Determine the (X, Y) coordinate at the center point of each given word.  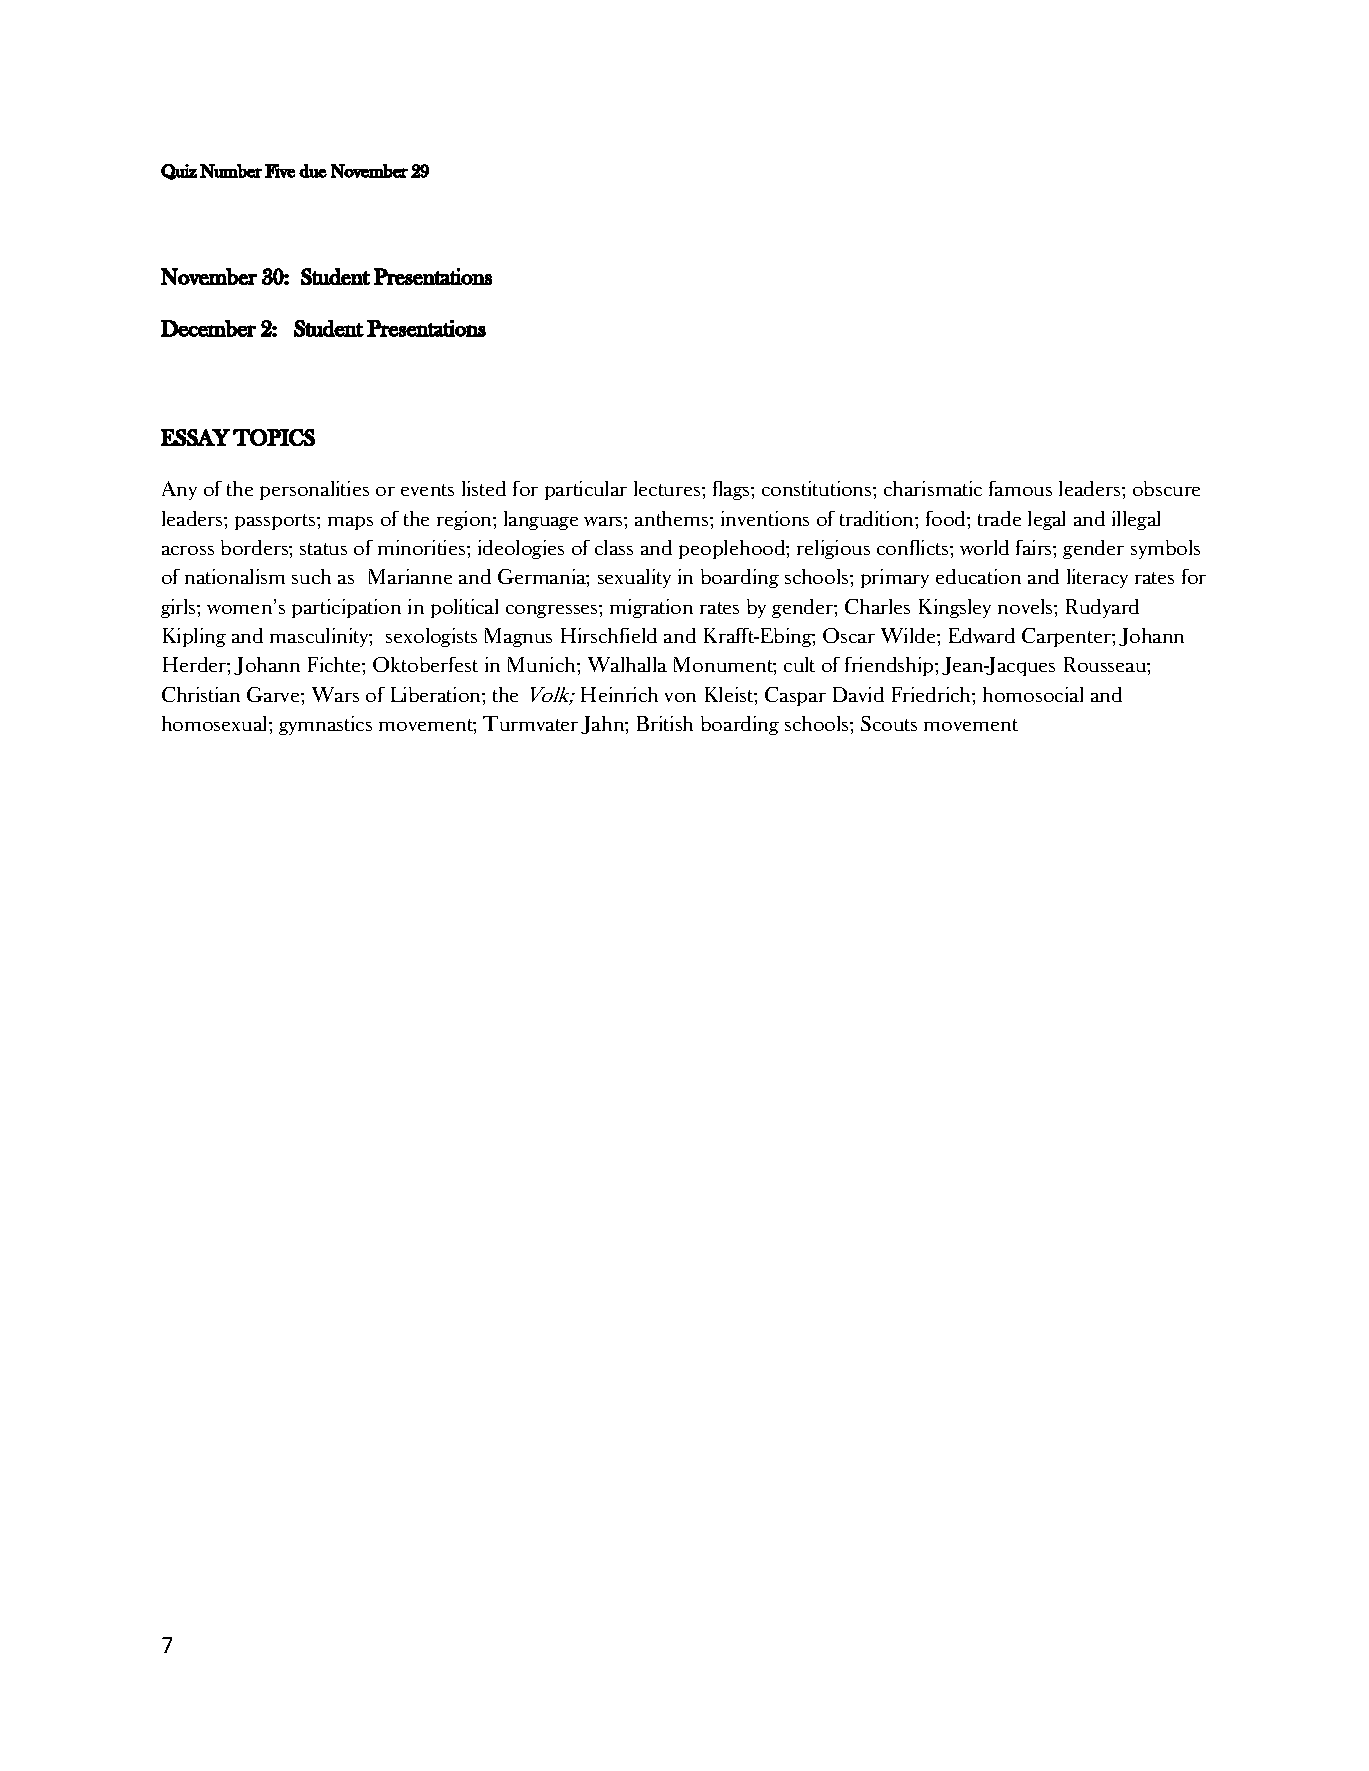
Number (231, 171)
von (680, 697)
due (313, 171)
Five (280, 171)
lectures (668, 488)
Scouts (889, 723)
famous (1020, 488)
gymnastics (325, 725)
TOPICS (274, 437)
